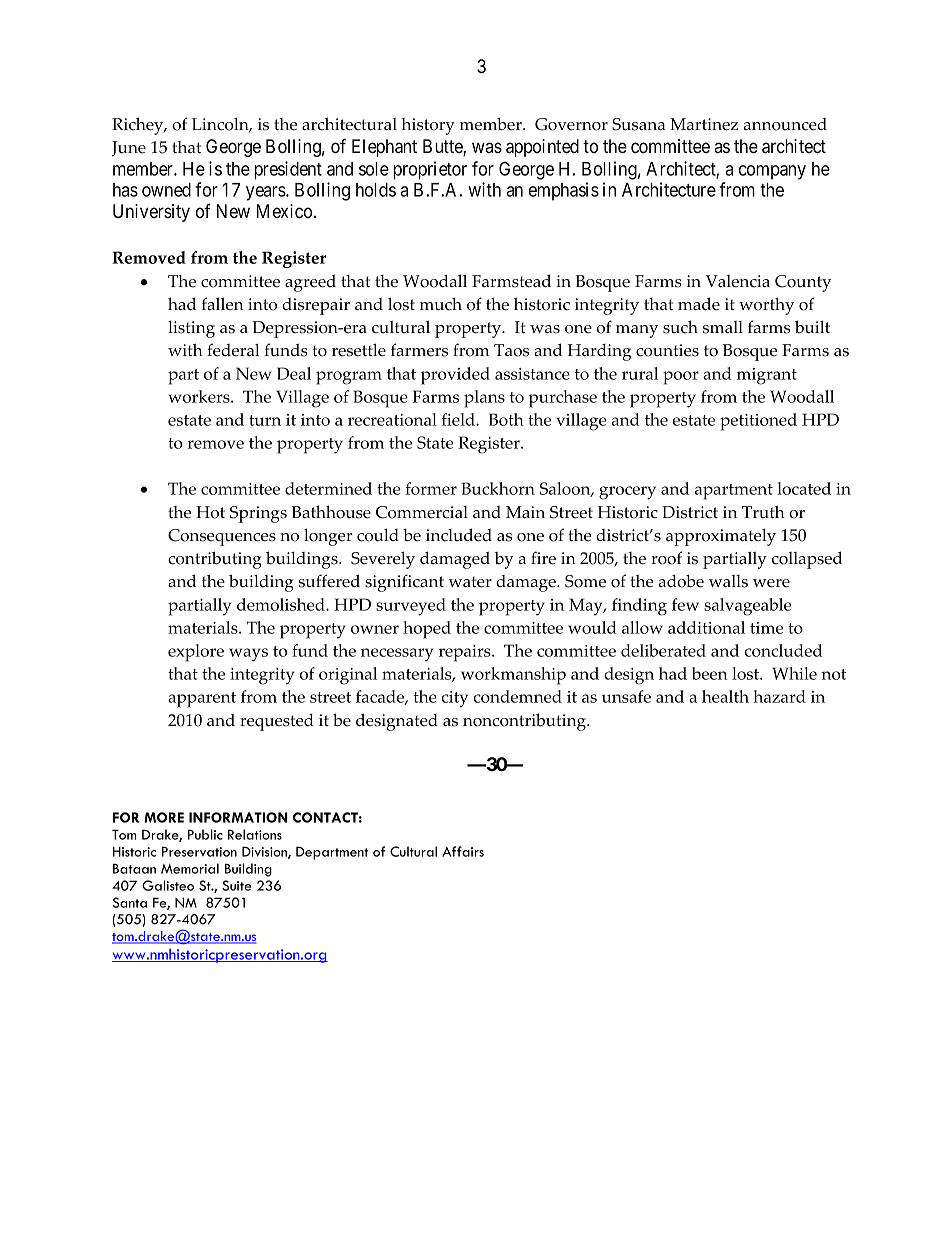 The width and height of the image is (952, 1233). I want to click on June, so click(129, 149).
